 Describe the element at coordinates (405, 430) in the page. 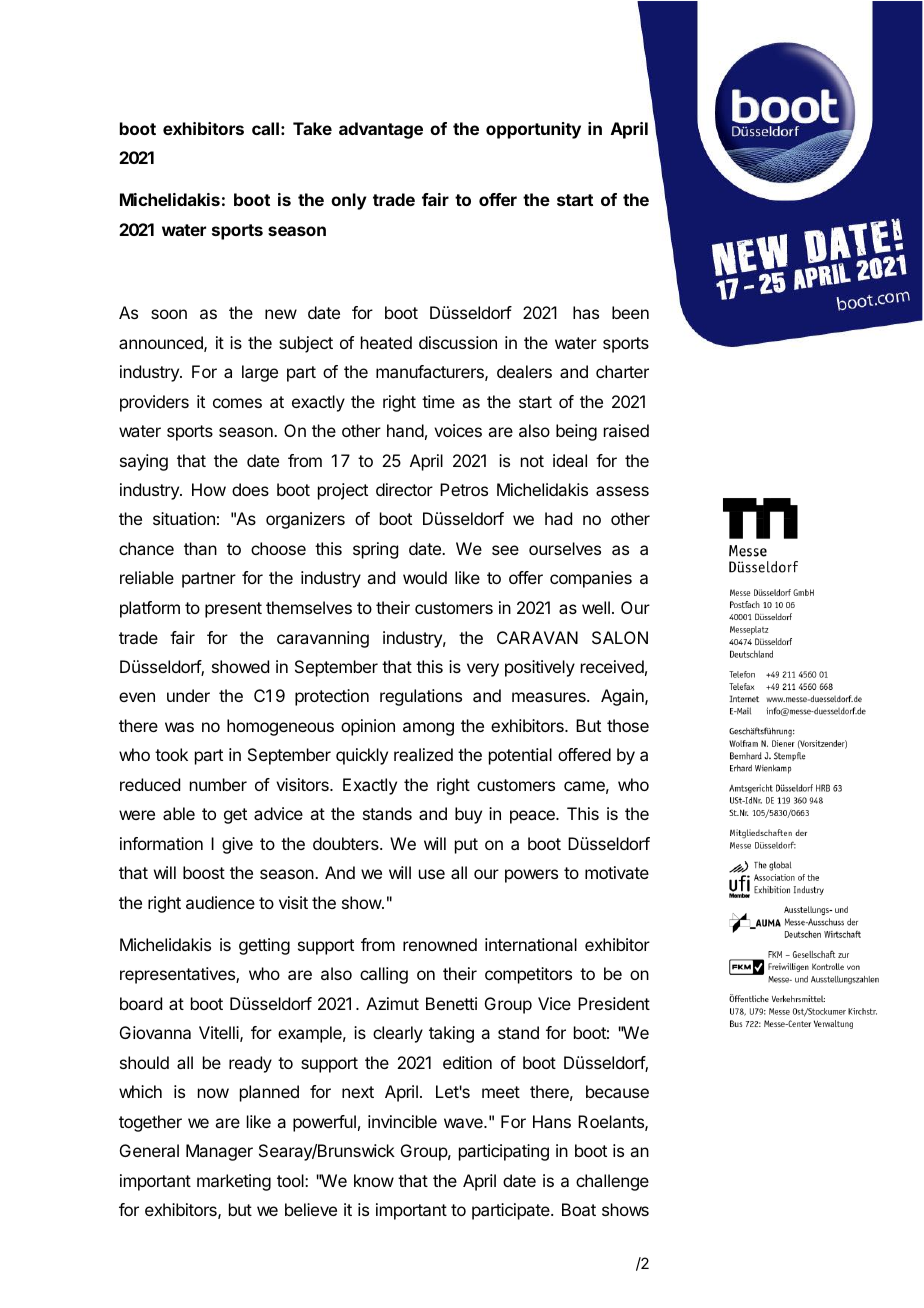

I see `hand` at that location.
